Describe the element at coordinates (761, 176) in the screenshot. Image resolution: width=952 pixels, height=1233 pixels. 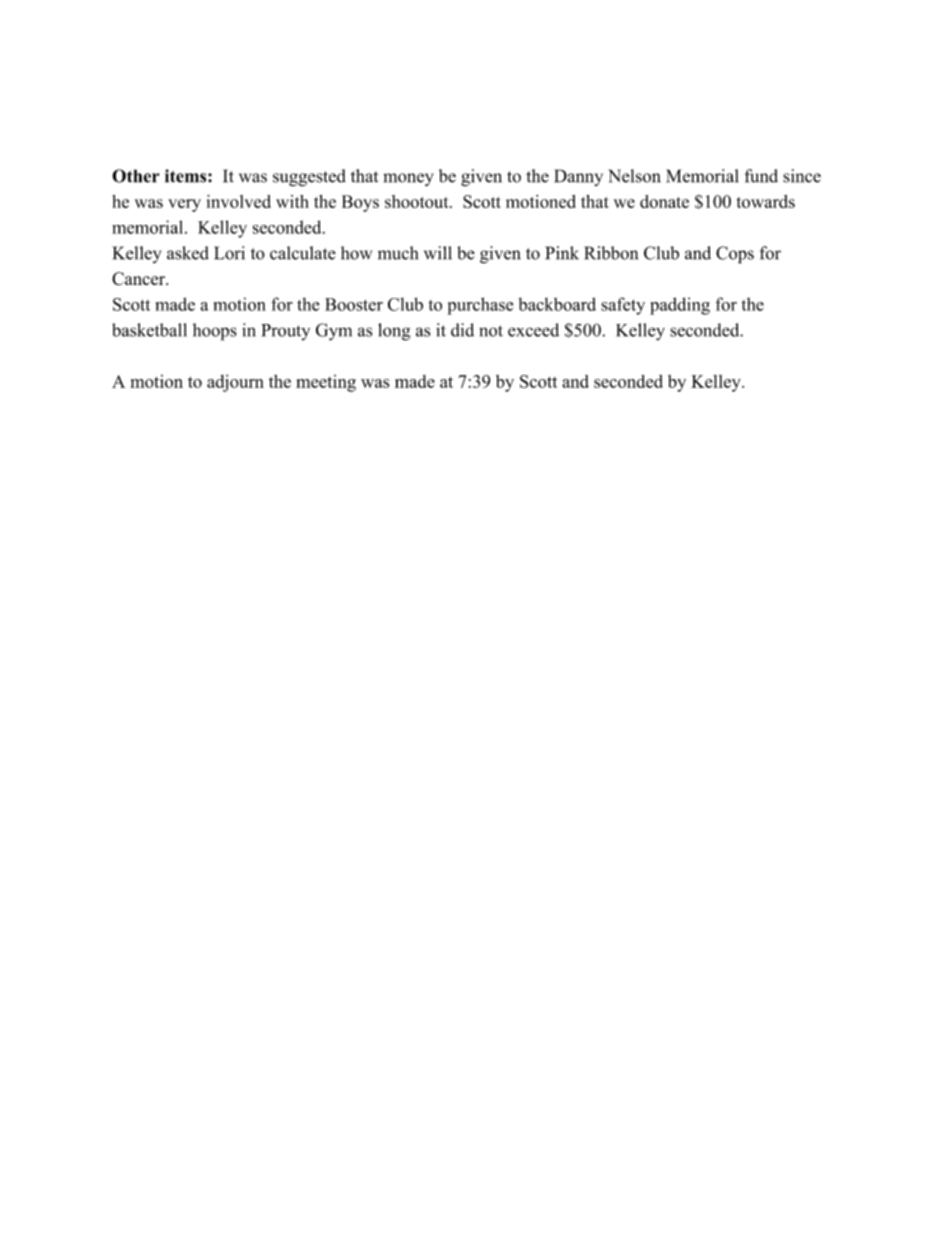
I see `fund` at that location.
